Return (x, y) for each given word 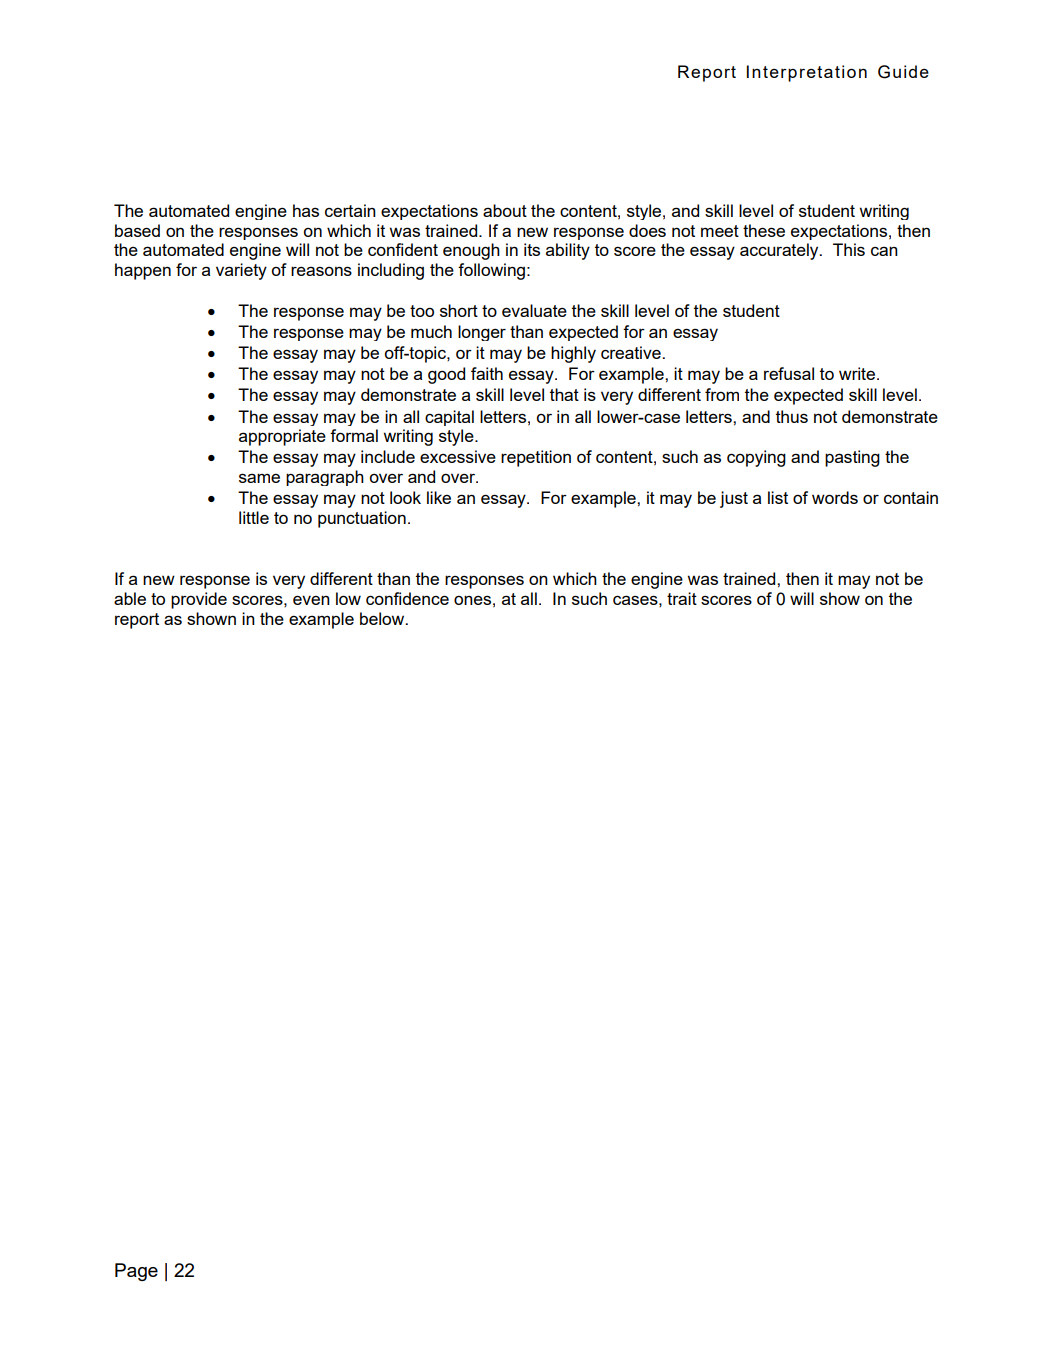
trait (682, 598)
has (306, 210)
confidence (407, 598)
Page (136, 1272)
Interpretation (807, 73)
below (383, 618)
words (835, 497)
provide (199, 600)
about (505, 210)
